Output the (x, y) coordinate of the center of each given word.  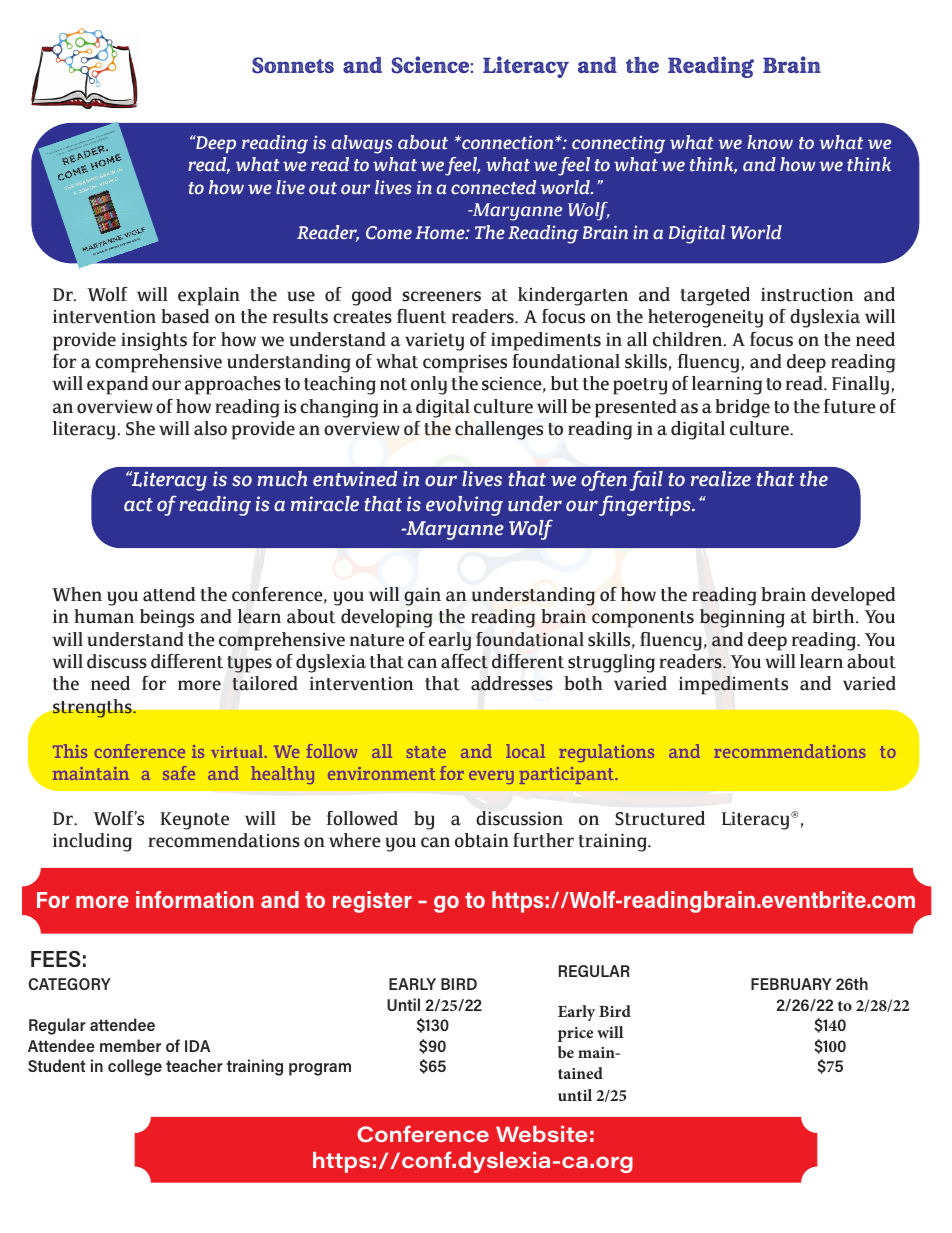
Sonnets (293, 65)
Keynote (194, 821)
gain (422, 596)
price (575, 1034)
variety (434, 341)
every (491, 777)
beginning (742, 618)
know (770, 142)
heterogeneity (705, 318)
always (362, 144)
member (130, 1045)
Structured (660, 818)
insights (154, 341)
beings (167, 618)
